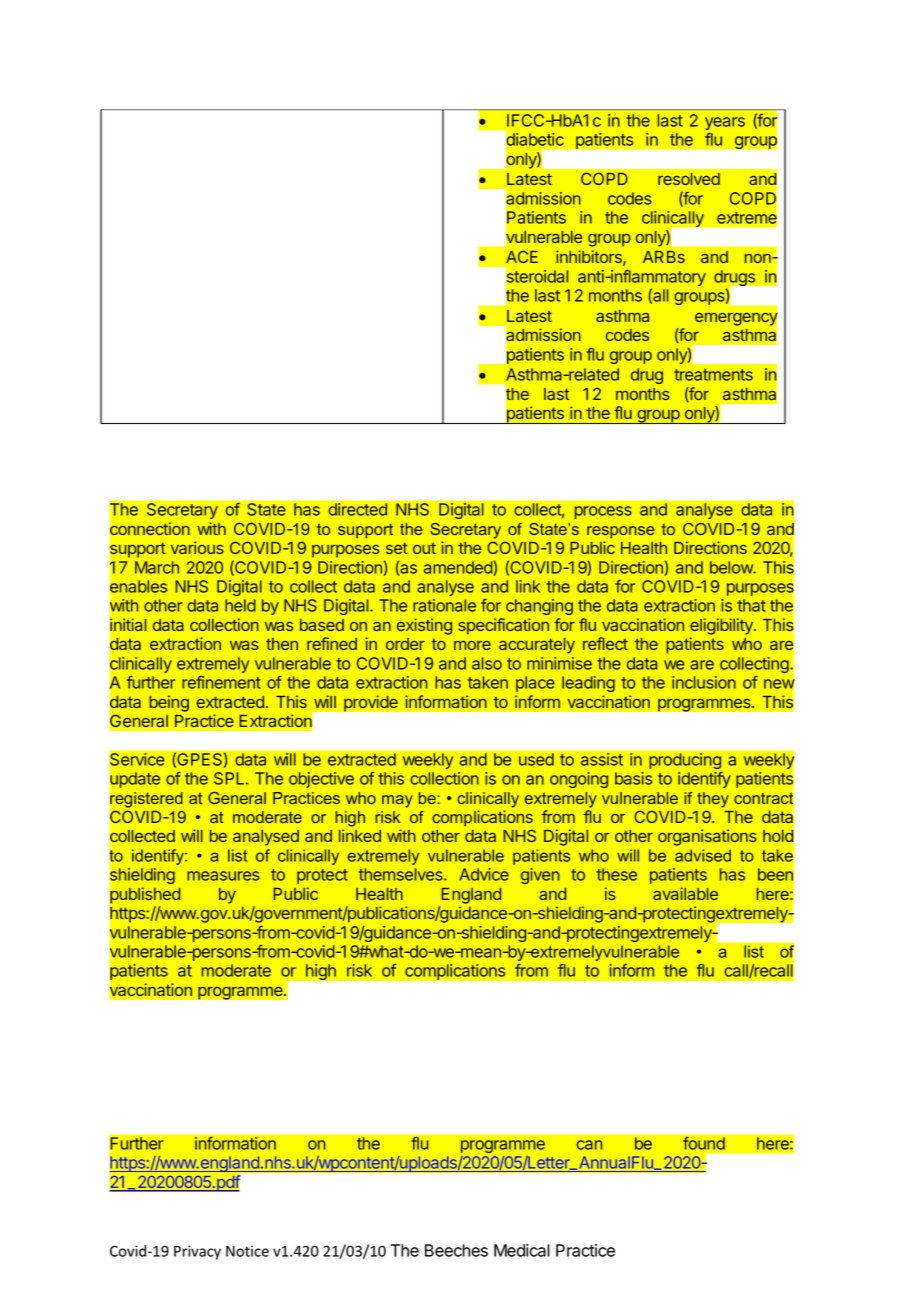 The width and height of the image is (903, 1316). I want to click on also, so click(487, 663).
